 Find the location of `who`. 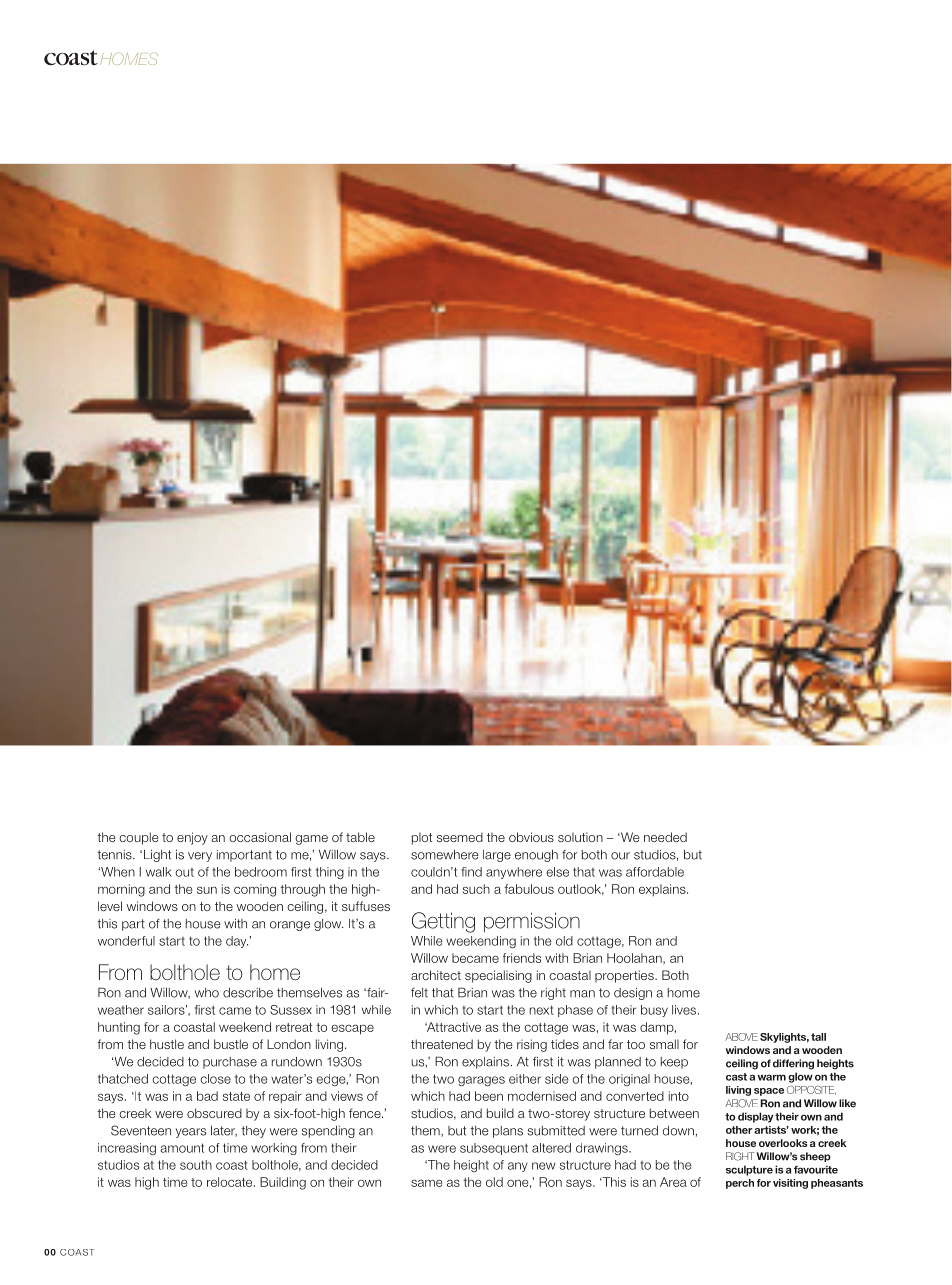

who is located at coordinates (207, 993).
